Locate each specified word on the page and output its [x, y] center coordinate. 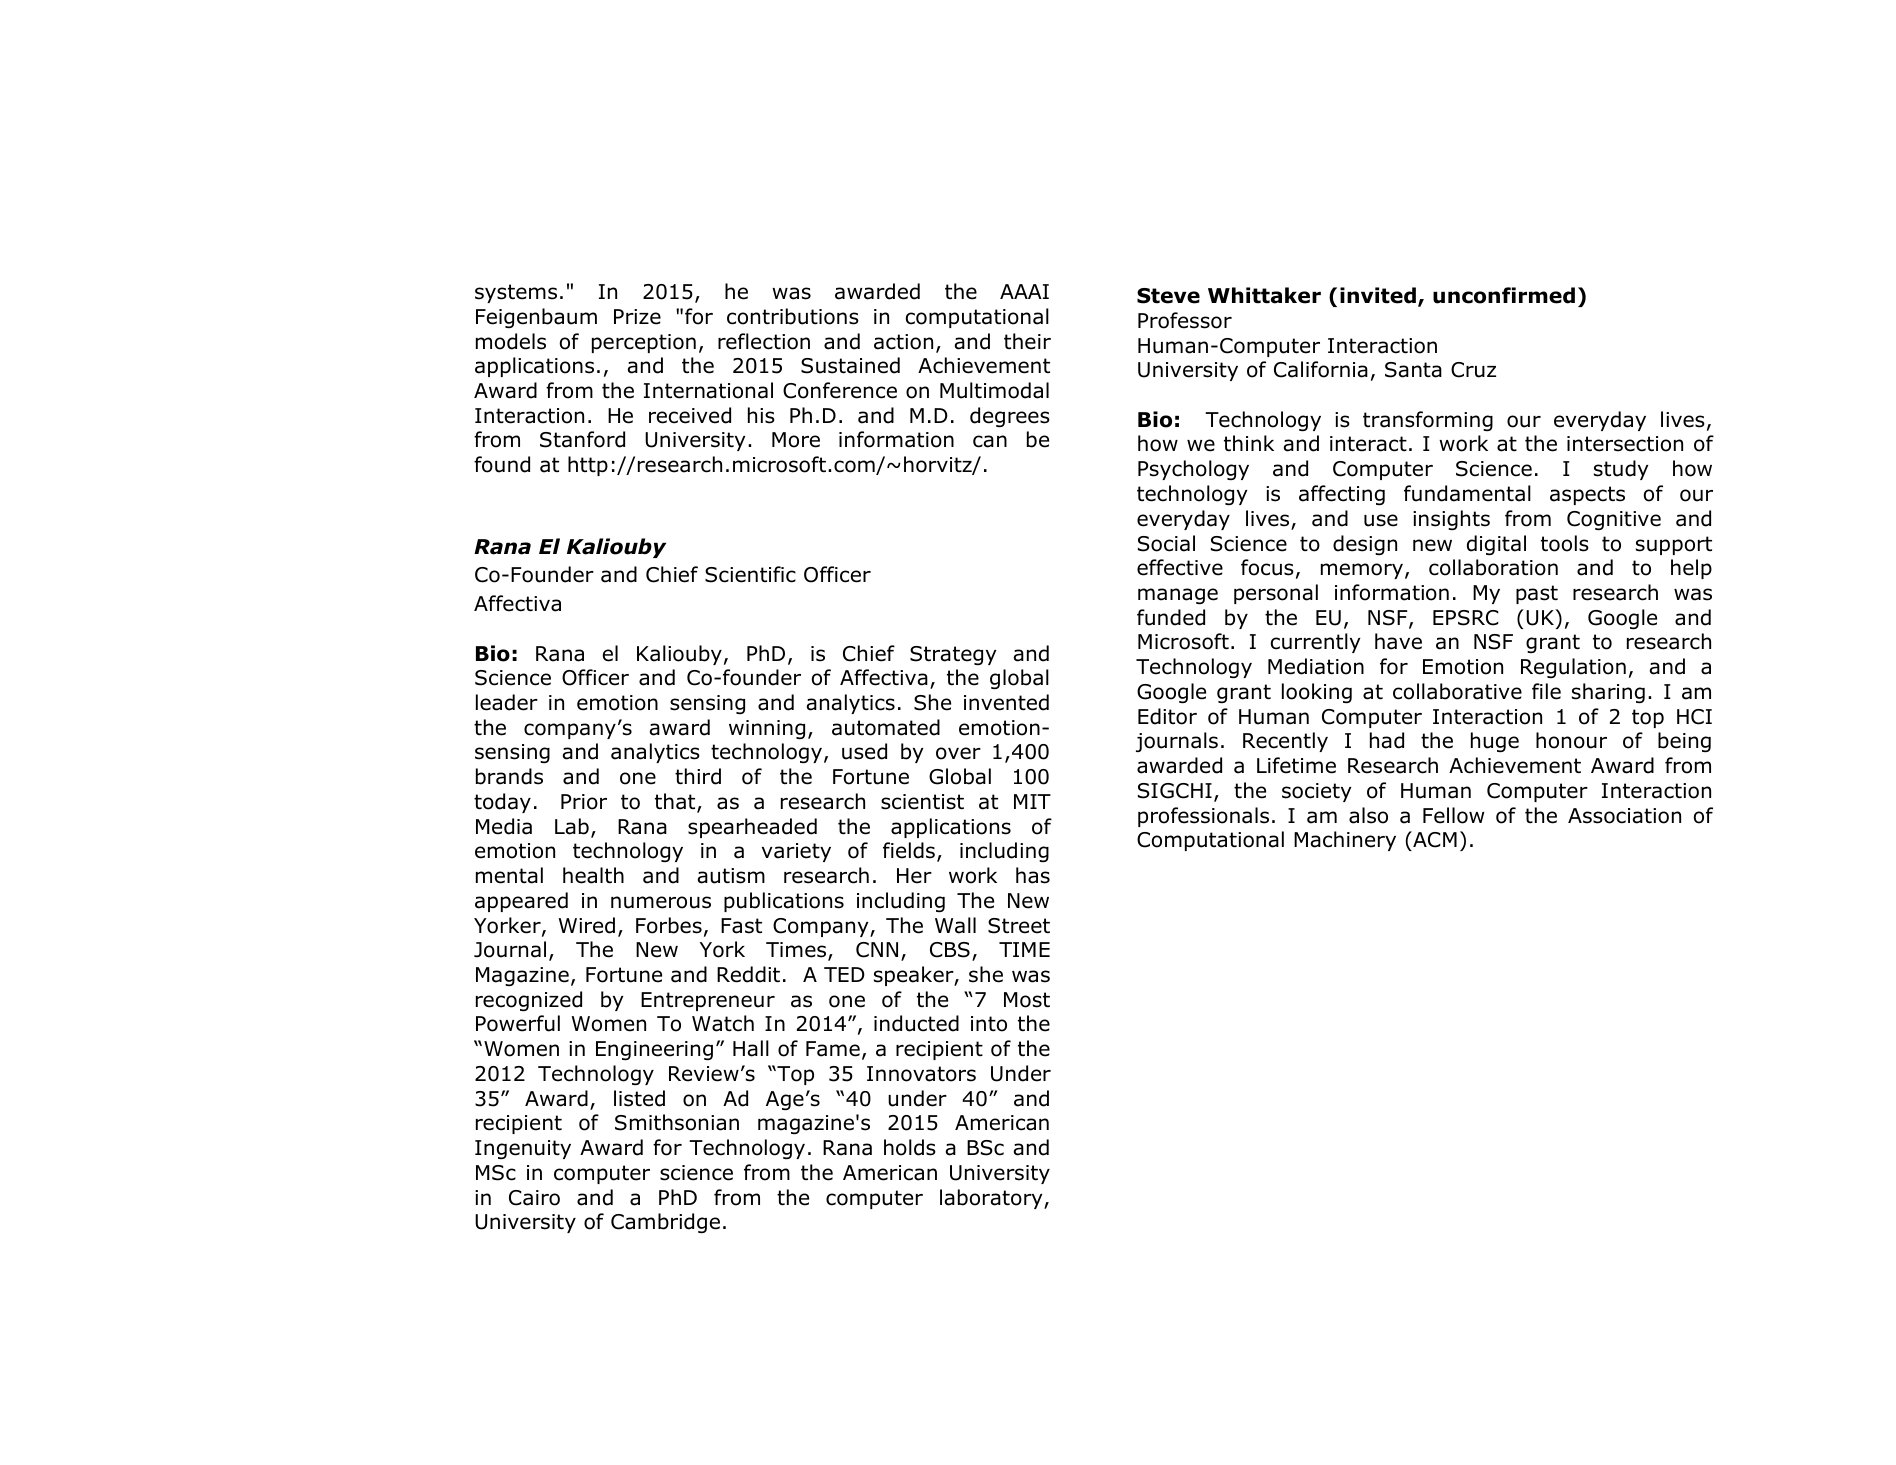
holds [910, 1147]
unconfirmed [1504, 295]
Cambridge [665, 1223]
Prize [637, 317]
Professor [1185, 320]
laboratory [992, 1199]
